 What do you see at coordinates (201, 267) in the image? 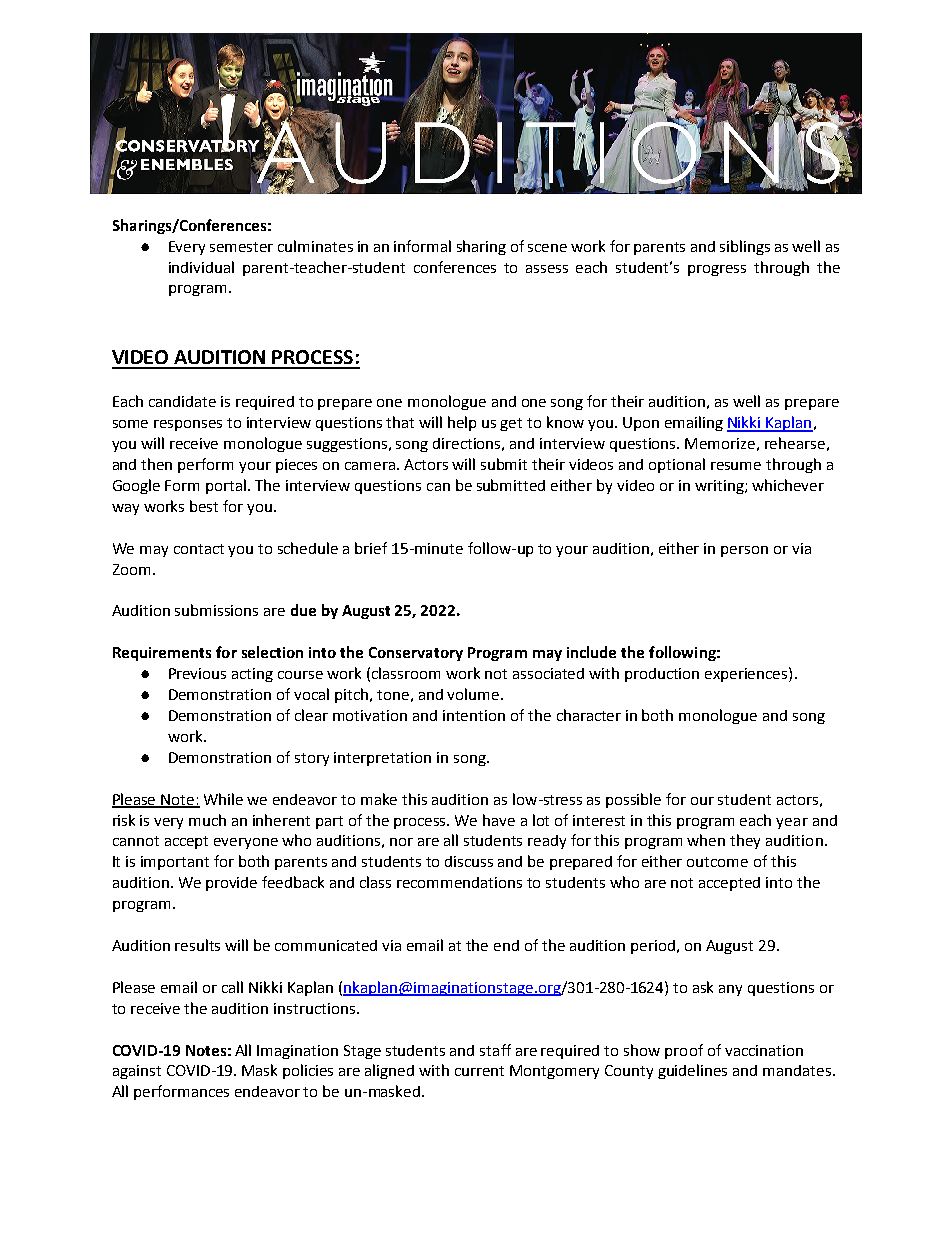
I see `individual` at bounding box center [201, 267].
